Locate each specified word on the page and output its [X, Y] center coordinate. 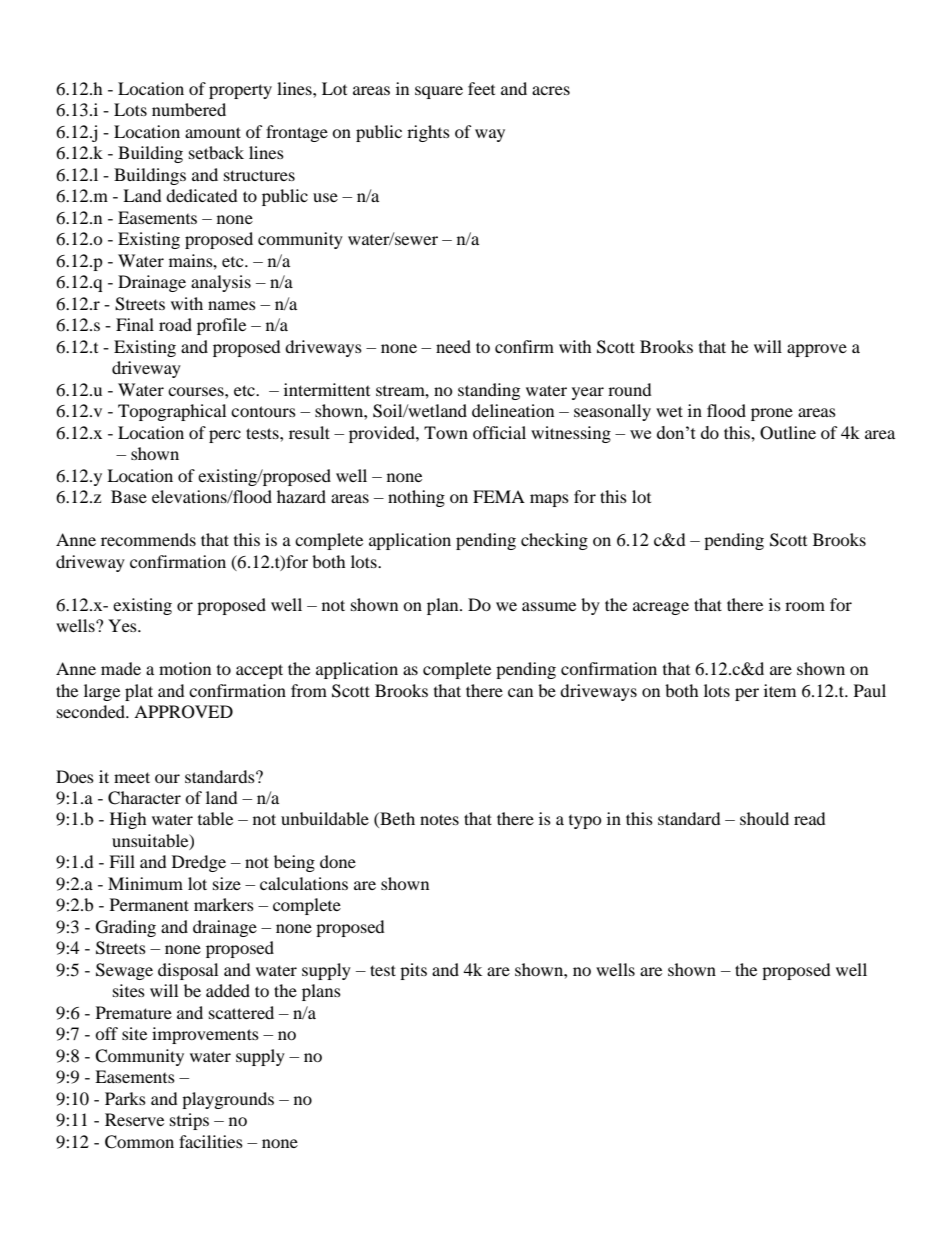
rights [428, 133]
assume [549, 606]
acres [551, 90]
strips [189, 1121]
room [805, 606]
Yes [123, 625]
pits [413, 971]
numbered [189, 109]
